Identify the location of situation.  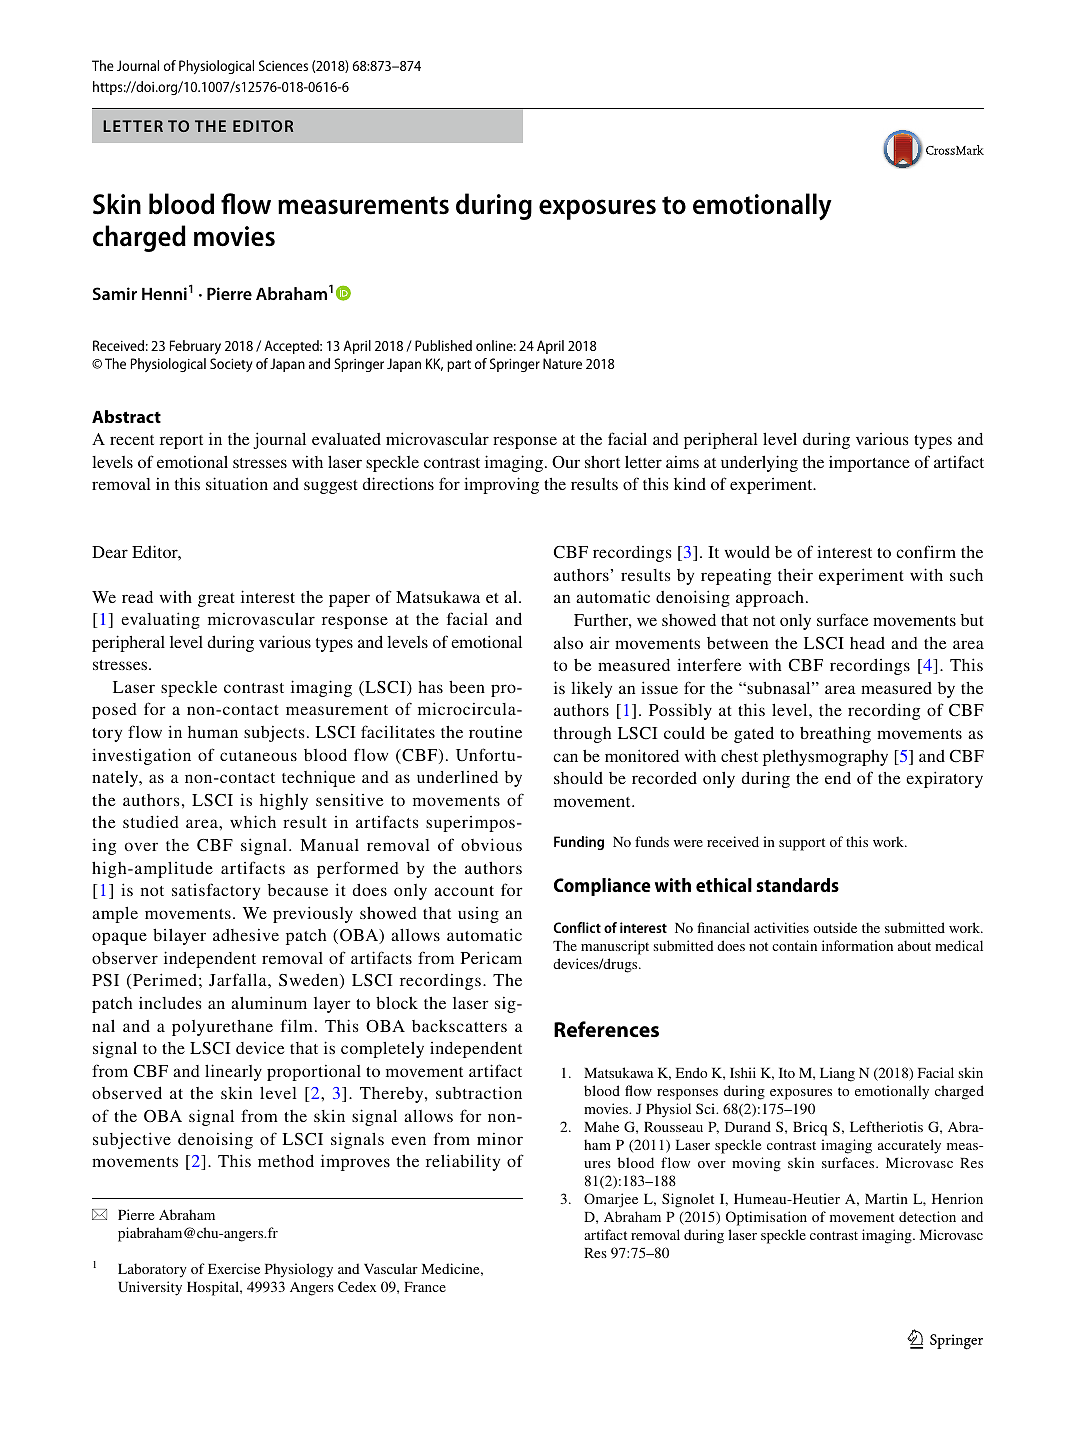
(237, 483).
